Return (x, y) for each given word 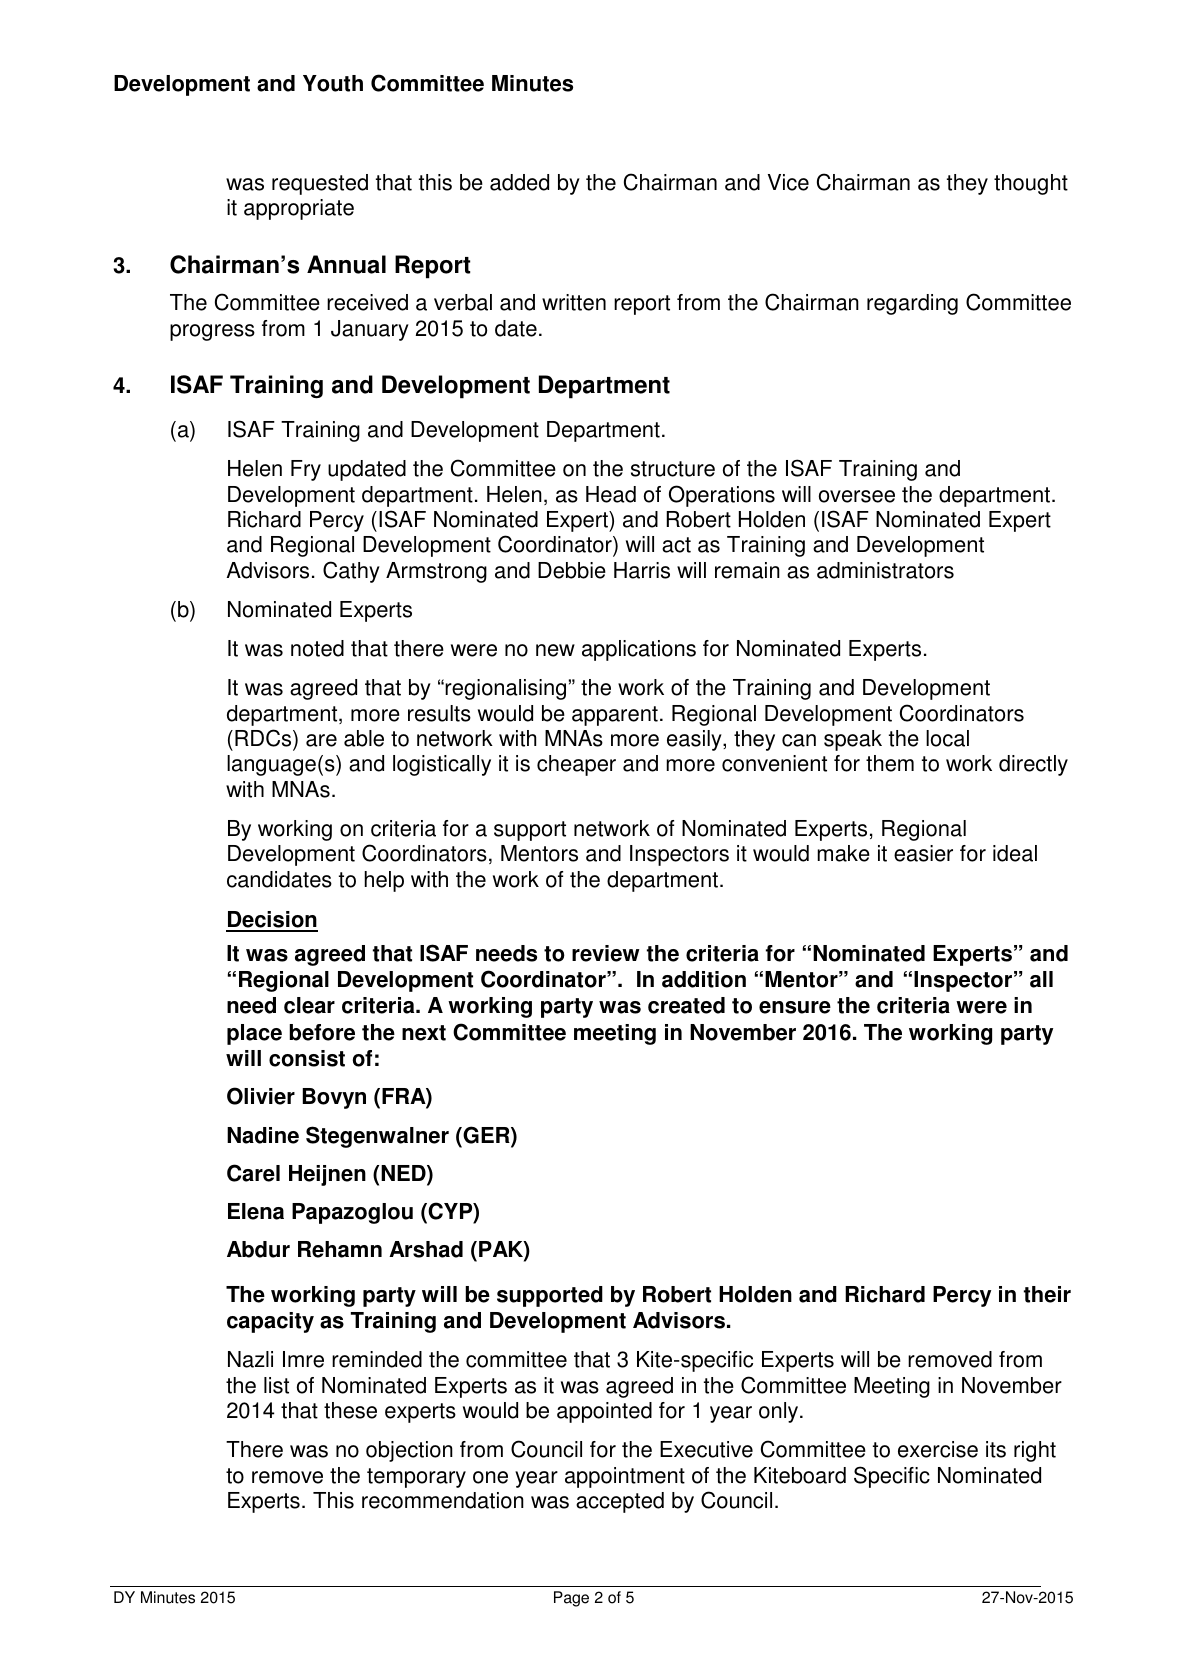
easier (923, 853)
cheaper (576, 765)
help (384, 881)
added (519, 182)
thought (1031, 184)
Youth (333, 83)
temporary (416, 1478)
